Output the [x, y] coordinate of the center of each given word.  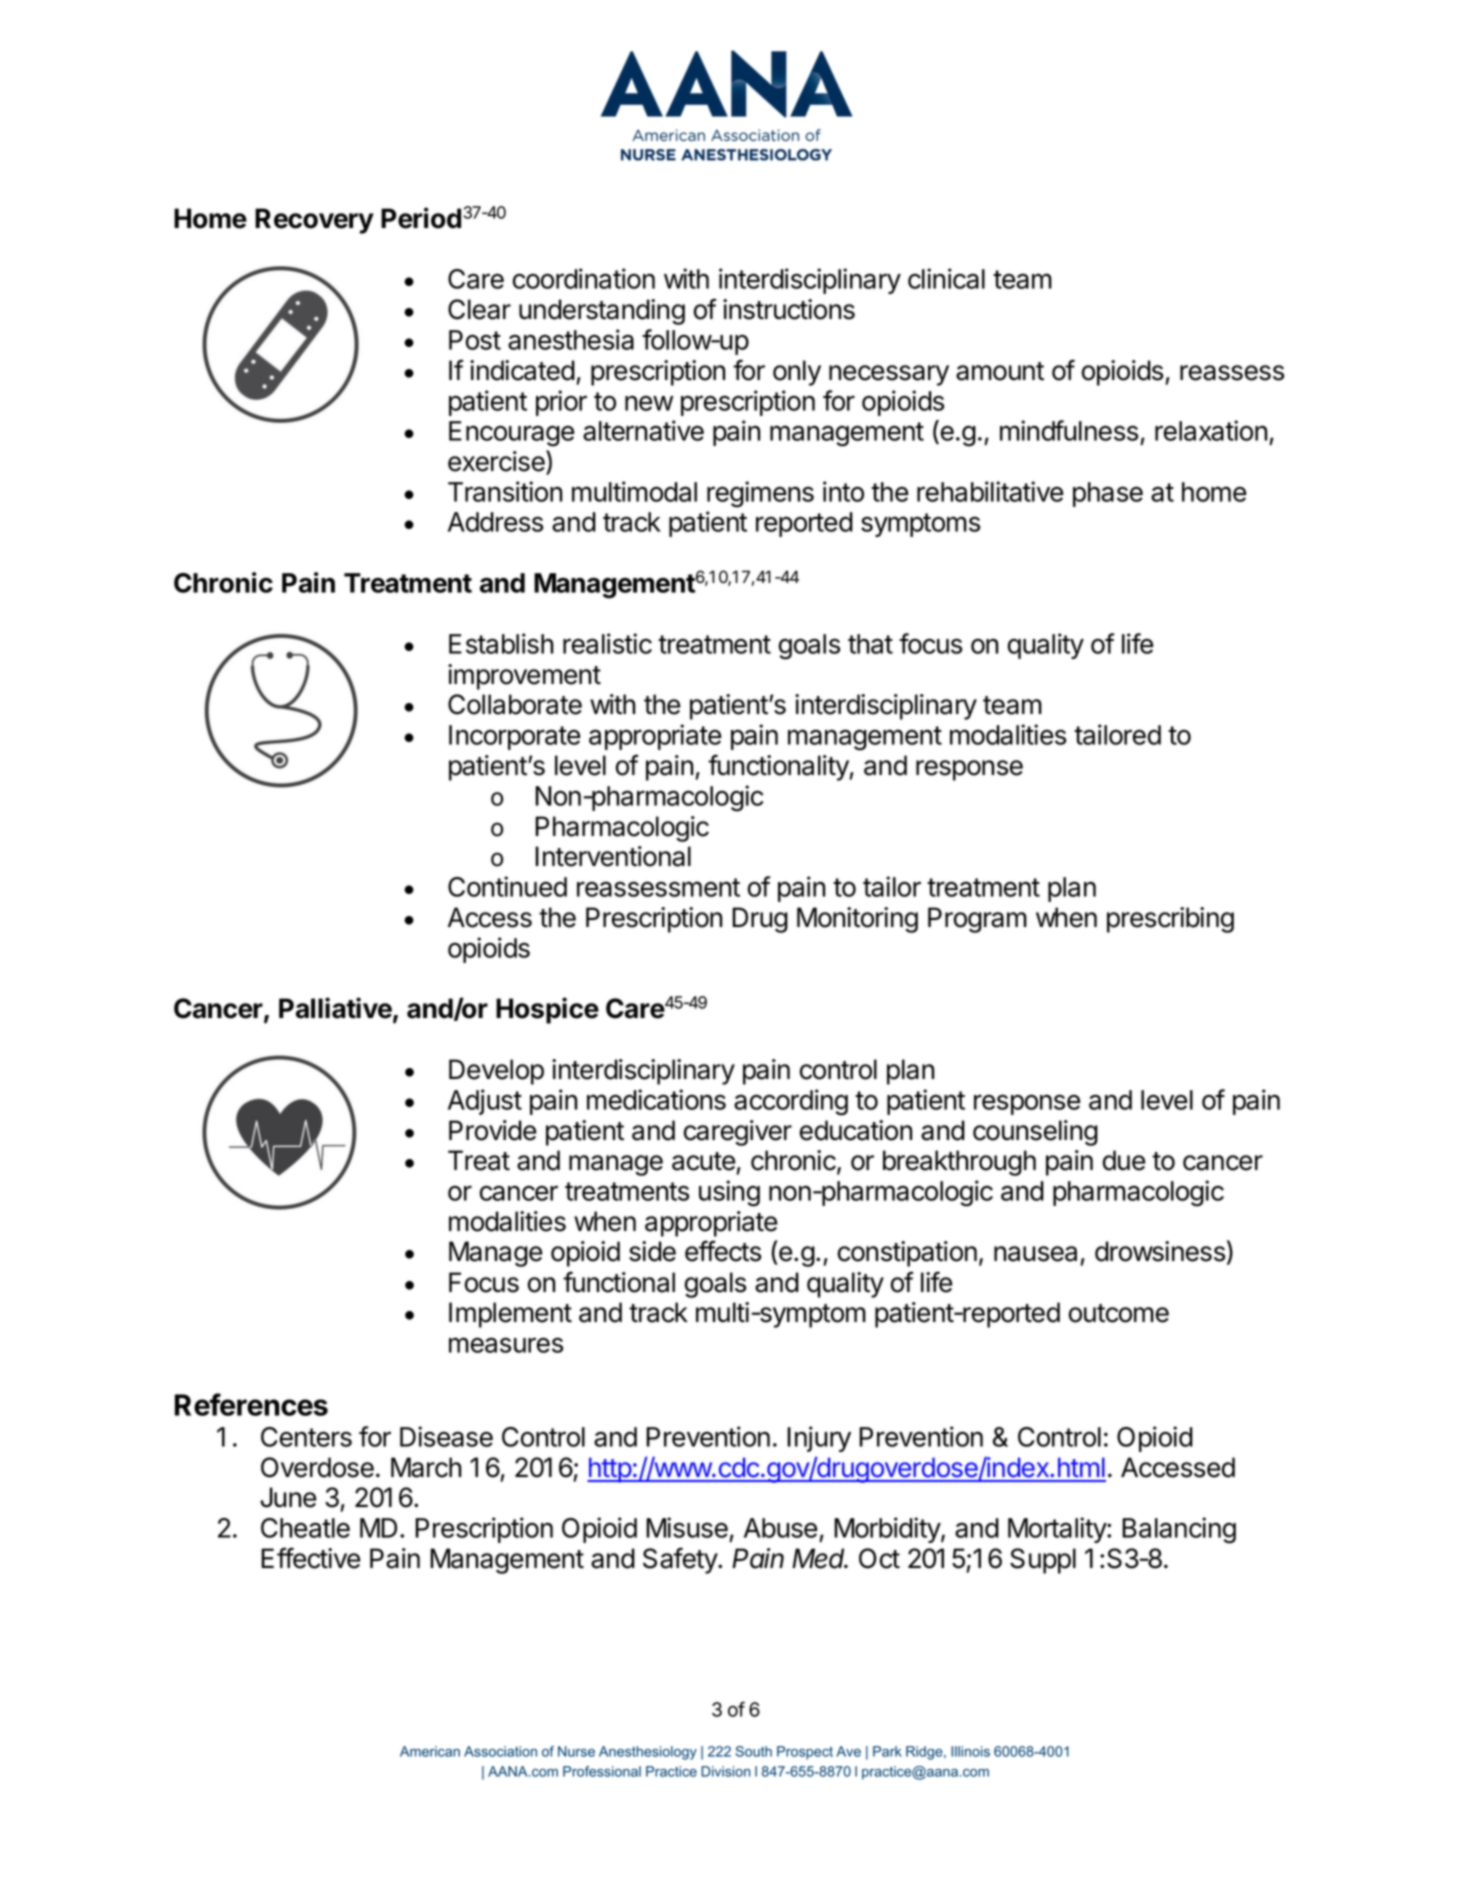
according [791, 1102]
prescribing [1170, 920]
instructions [789, 309]
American [430, 1751]
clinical [946, 278]
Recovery [314, 221]
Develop [496, 1072]
